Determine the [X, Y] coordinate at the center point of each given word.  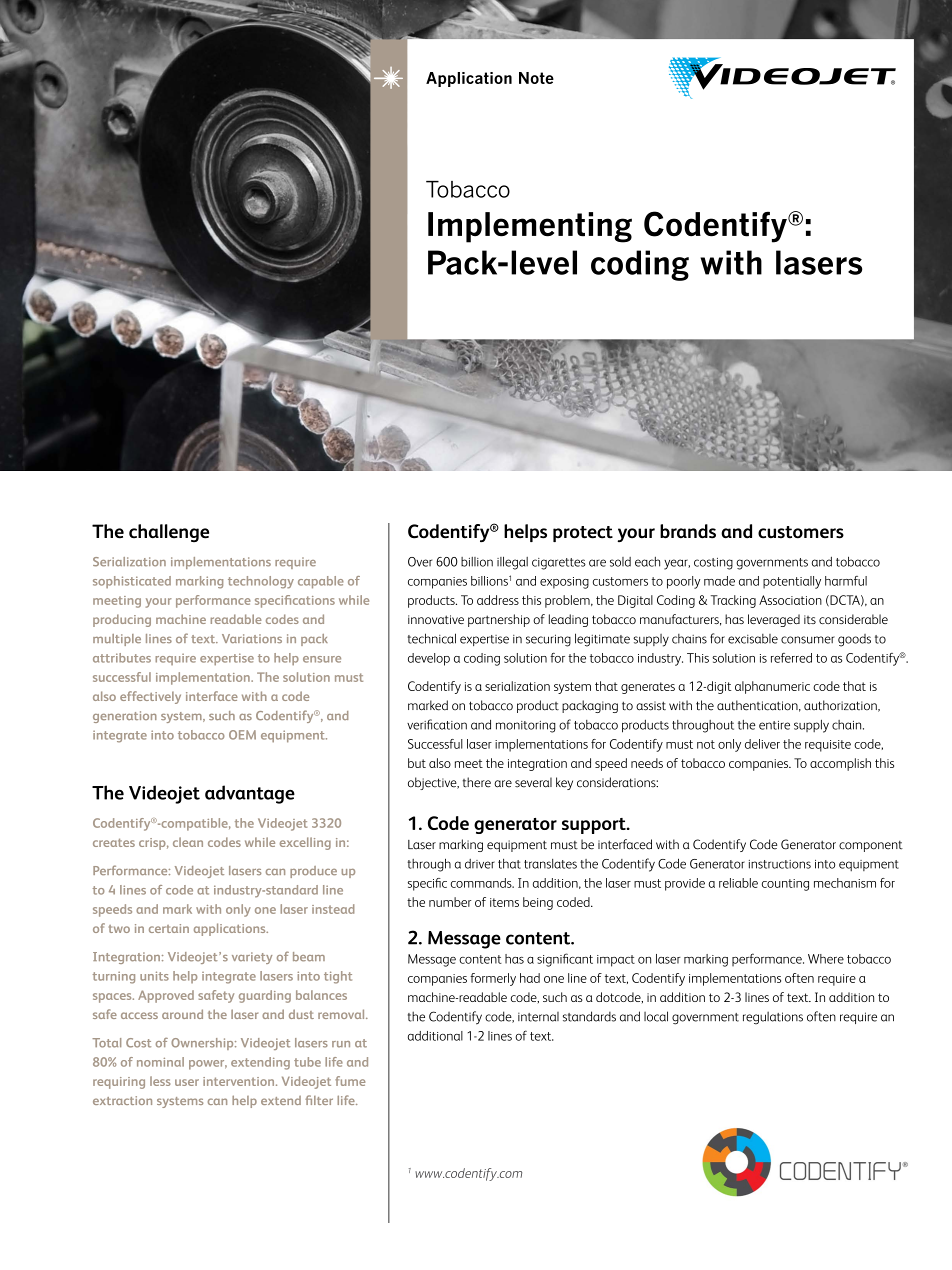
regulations [773, 1018]
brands [688, 531]
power [208, 1065]
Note [536, 78]
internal [538, 1017]
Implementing [530, 227]
